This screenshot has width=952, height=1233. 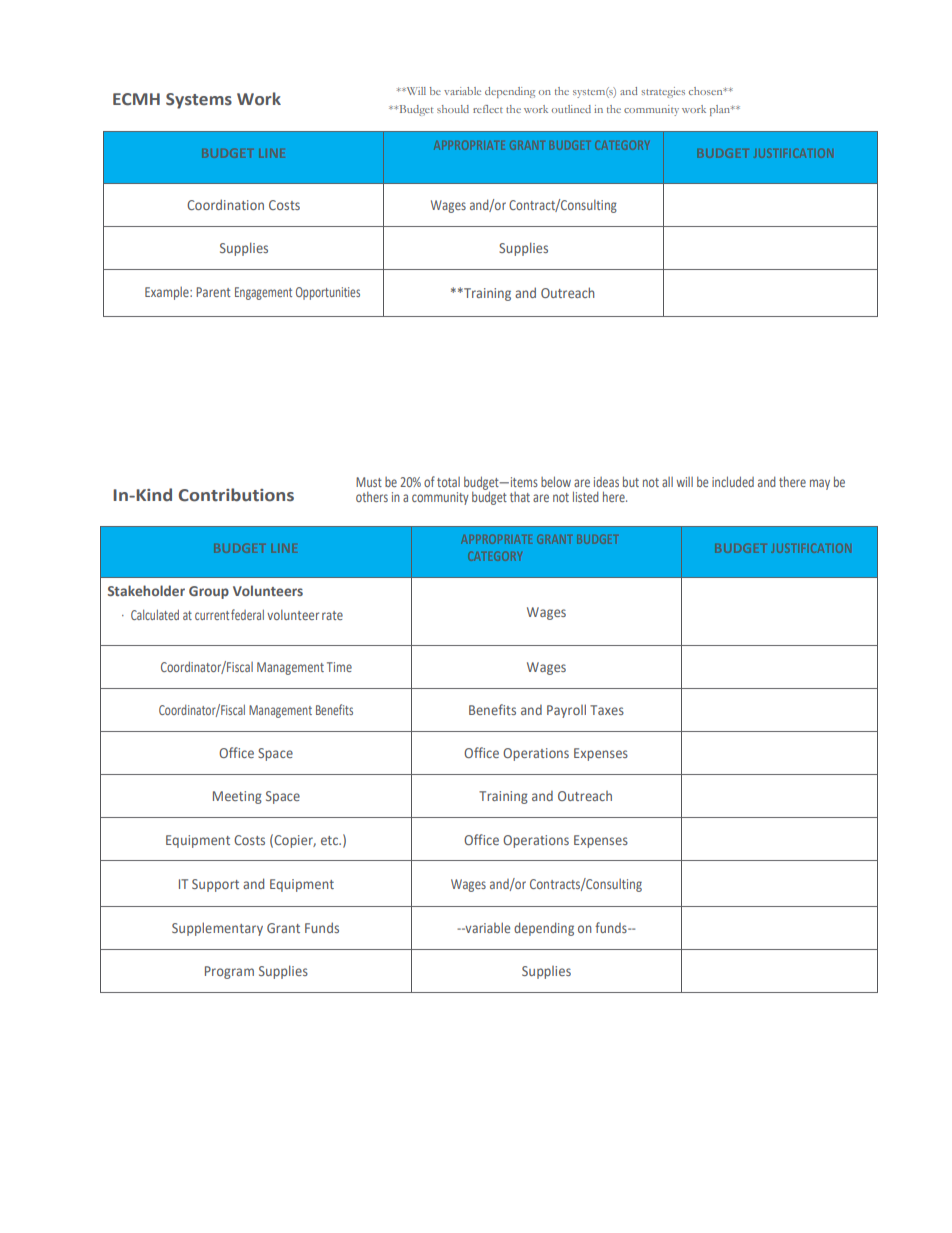 What do you see at coordinates (488, 109) in the screenshot?
I see `reflect` at bounding box center [488, 109].
